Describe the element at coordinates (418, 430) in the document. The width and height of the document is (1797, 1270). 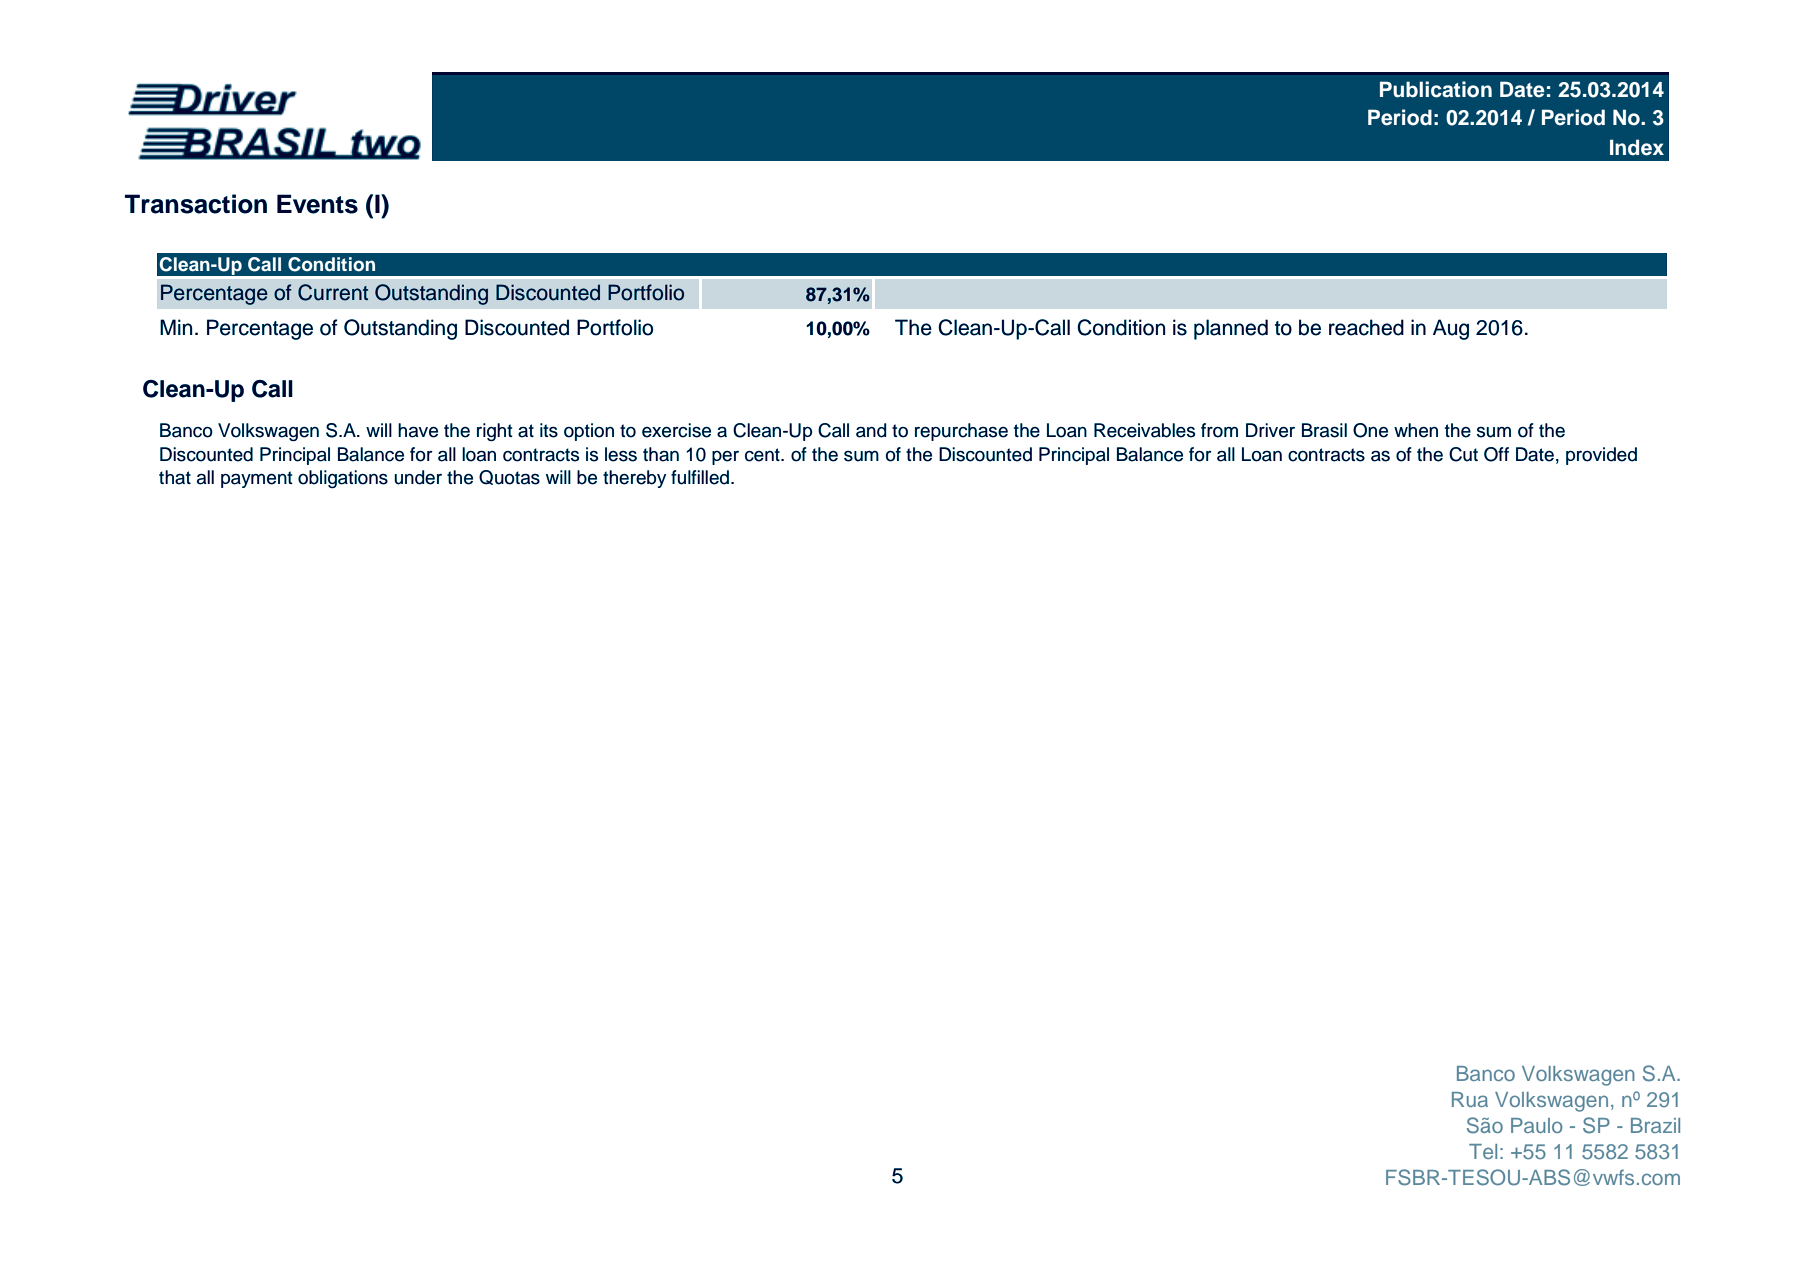
I see `have` at that location.
